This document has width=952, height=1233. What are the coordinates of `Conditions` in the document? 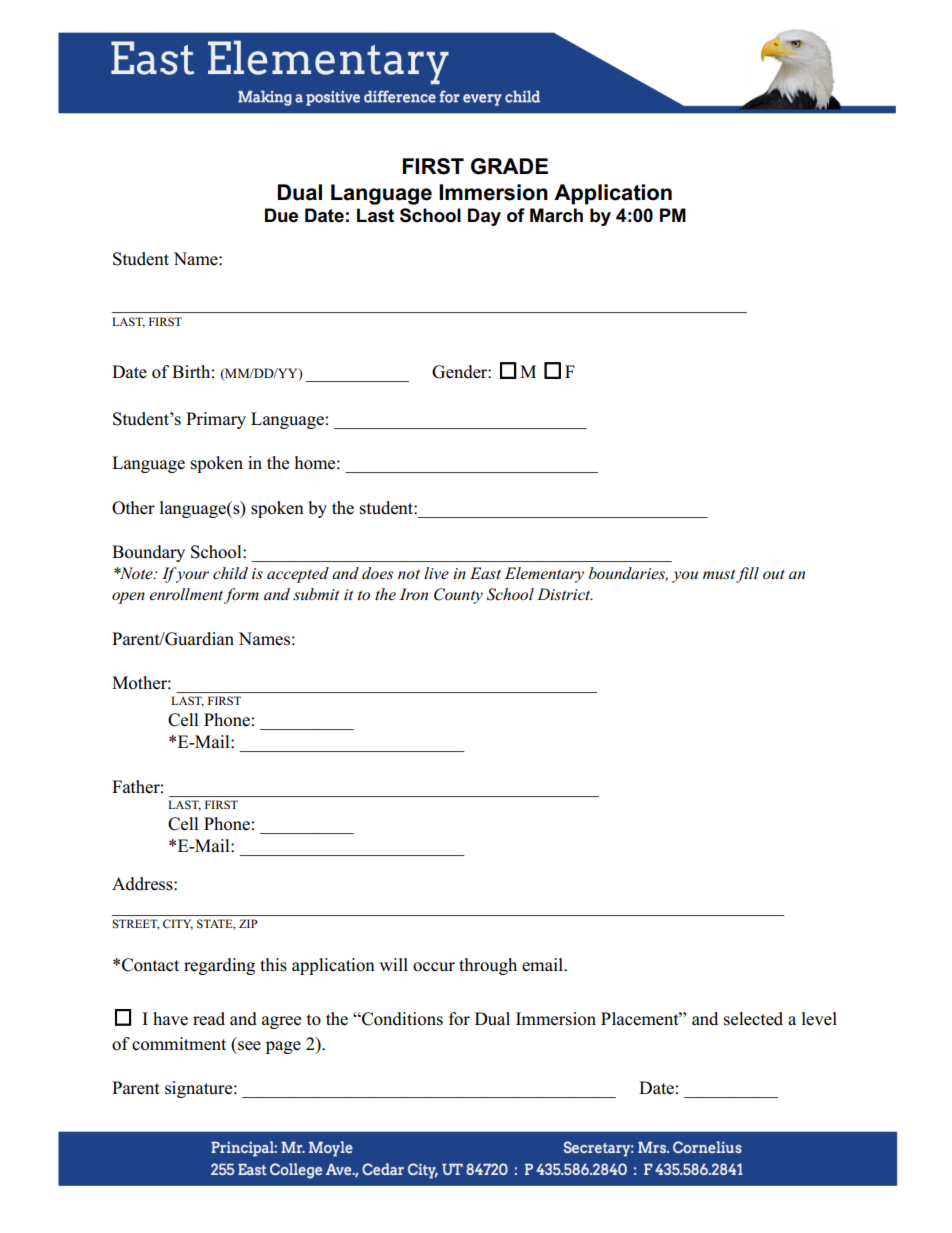 It's located at (401, 1019).
